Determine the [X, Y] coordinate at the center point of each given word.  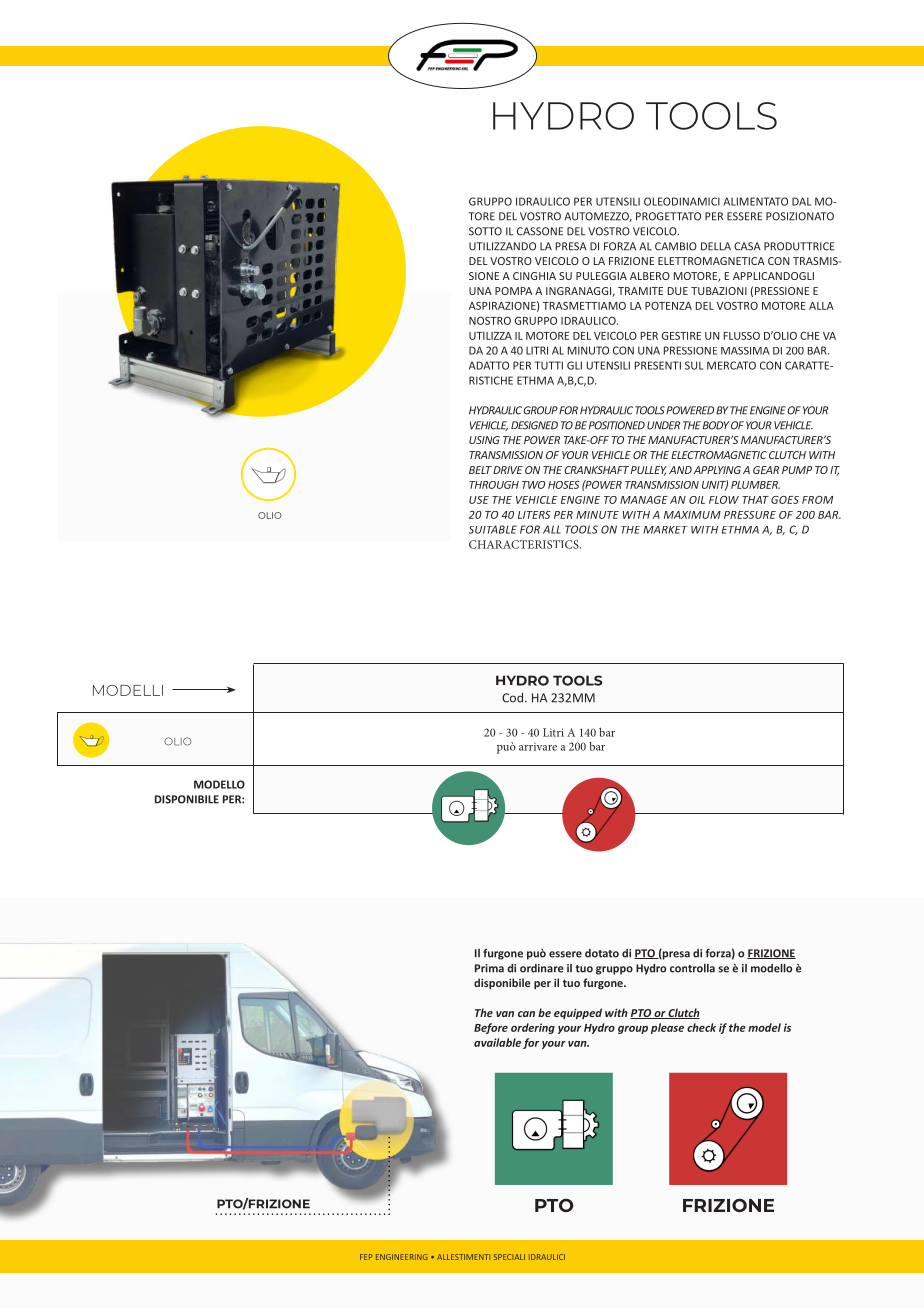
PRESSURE [750, 515]
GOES [785, 500]
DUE [678, 291]
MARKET [665, 530]
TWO [533, 485]
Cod [512, 698]
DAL [801, 201]
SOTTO [485, 231]
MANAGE [644, 500]
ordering [533, 1028]
